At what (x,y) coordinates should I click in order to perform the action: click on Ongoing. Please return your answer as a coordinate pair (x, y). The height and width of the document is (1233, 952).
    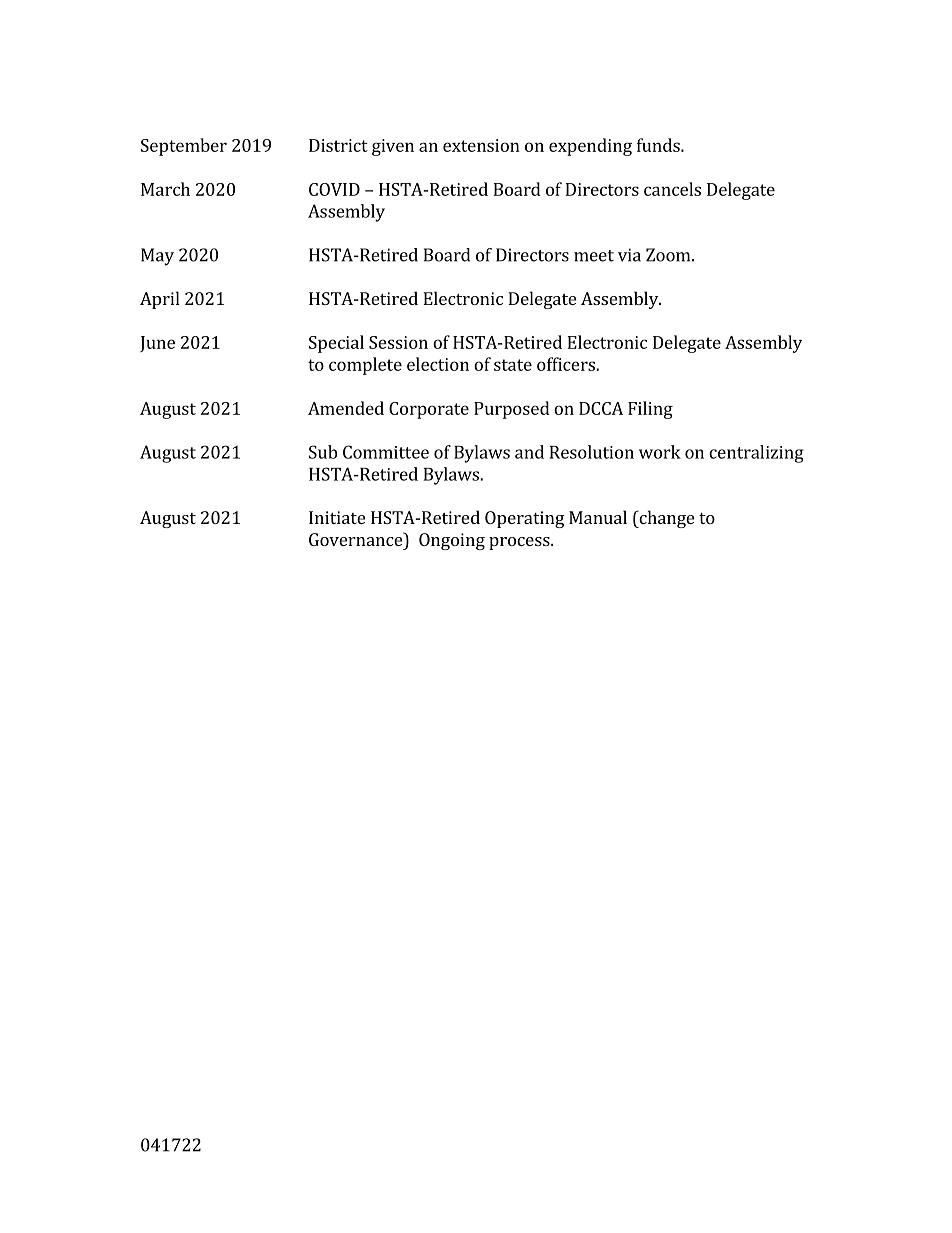
    Looking at the image, I should click on (452, 541).
